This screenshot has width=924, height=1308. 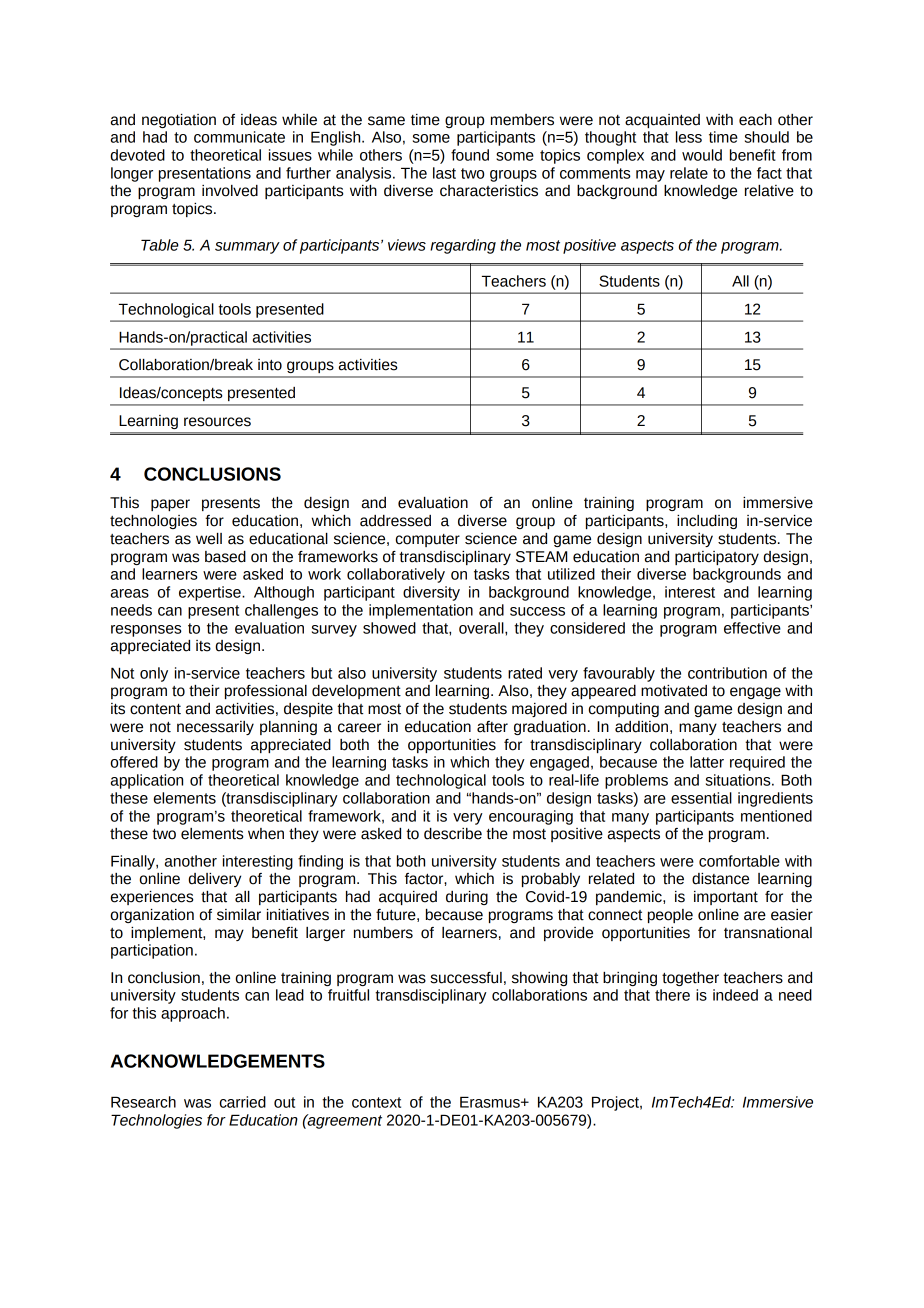 What do you see at coordinates (211, 593) in the screenshot?
I see `expertise` at bounding box center [211, 593].
